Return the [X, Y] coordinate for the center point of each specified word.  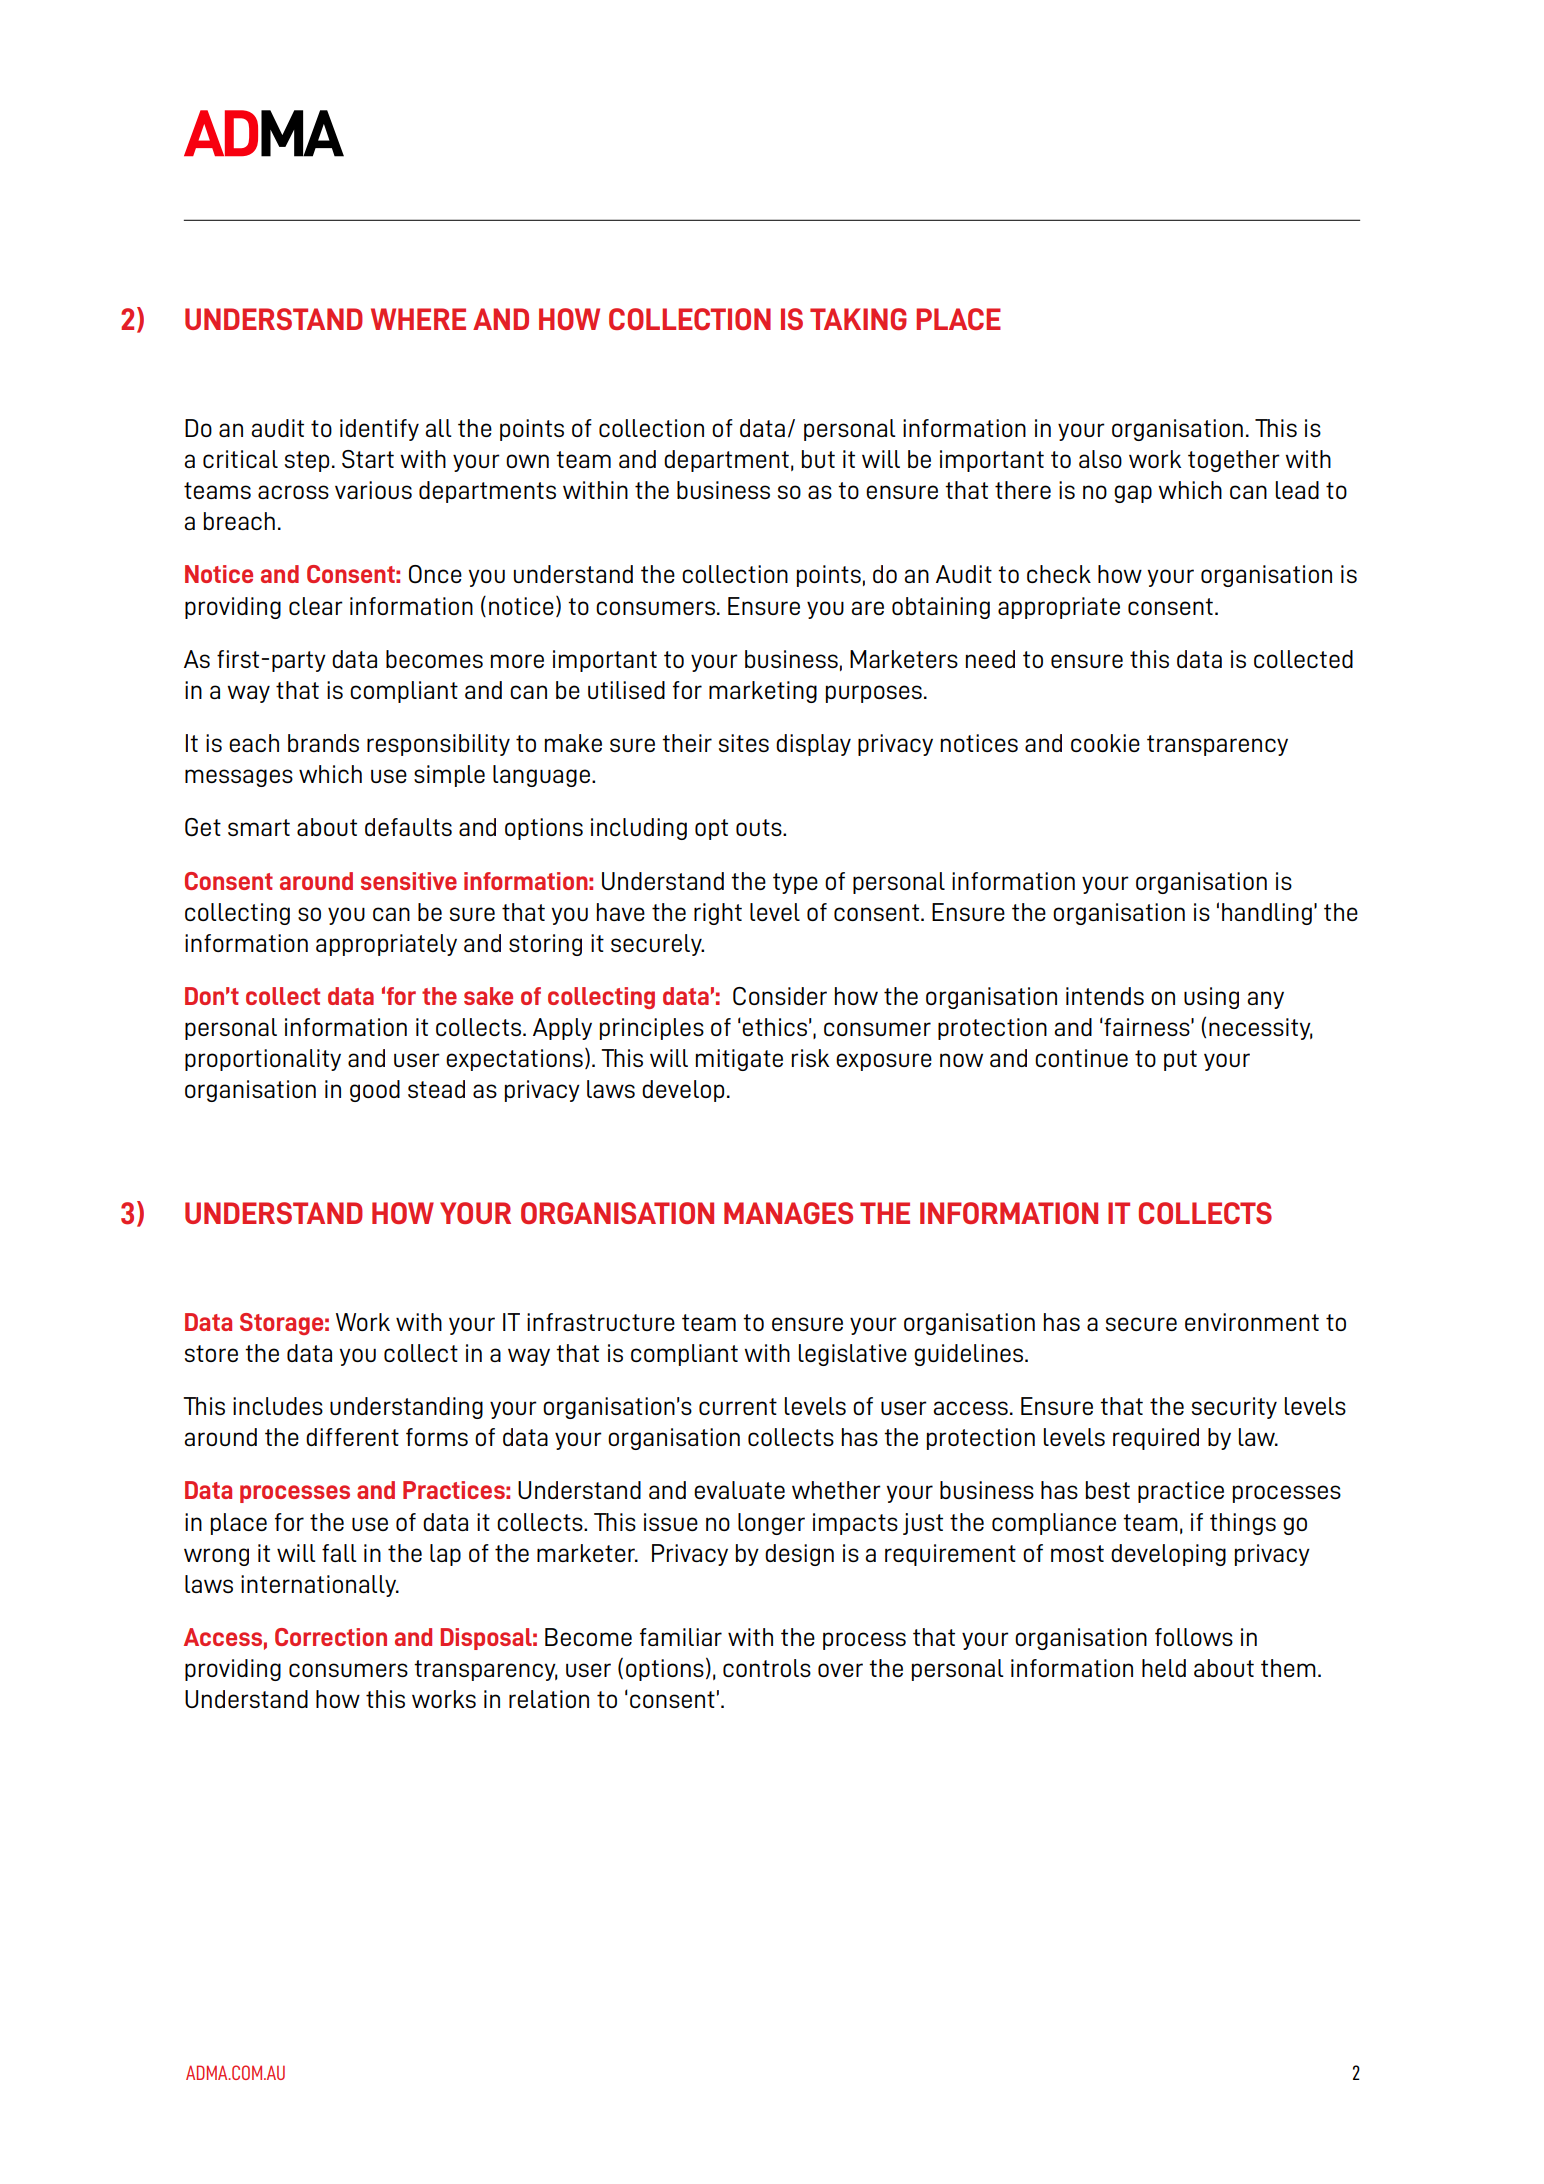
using [1211, 998]
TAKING [858, 319]
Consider [780, 996]
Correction [331, 1637]
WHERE [418, 319]
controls [767, 1668]
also [1100, 459]
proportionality [263, 1060]
